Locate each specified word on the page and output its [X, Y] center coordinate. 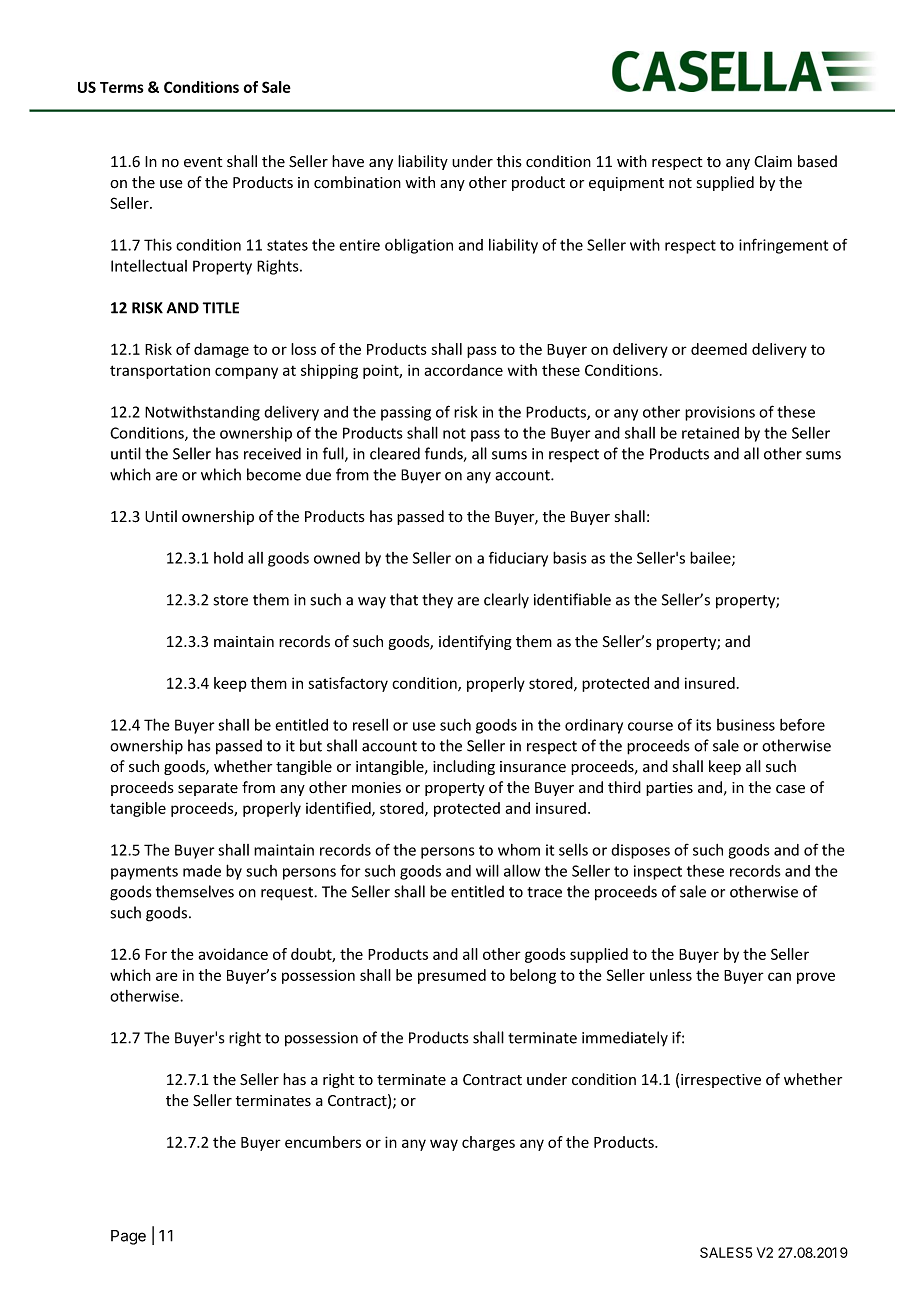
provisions [720, 413]
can [779, 976]
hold [228, 558]
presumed [452, 976]
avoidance [233, 954]
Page [128, 1237]
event [203, 162]
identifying [475, 642]
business [746, 725]
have [348, 161]
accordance [463, 370]
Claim [773, 161]
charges [488, 1143]
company [246, 373]
